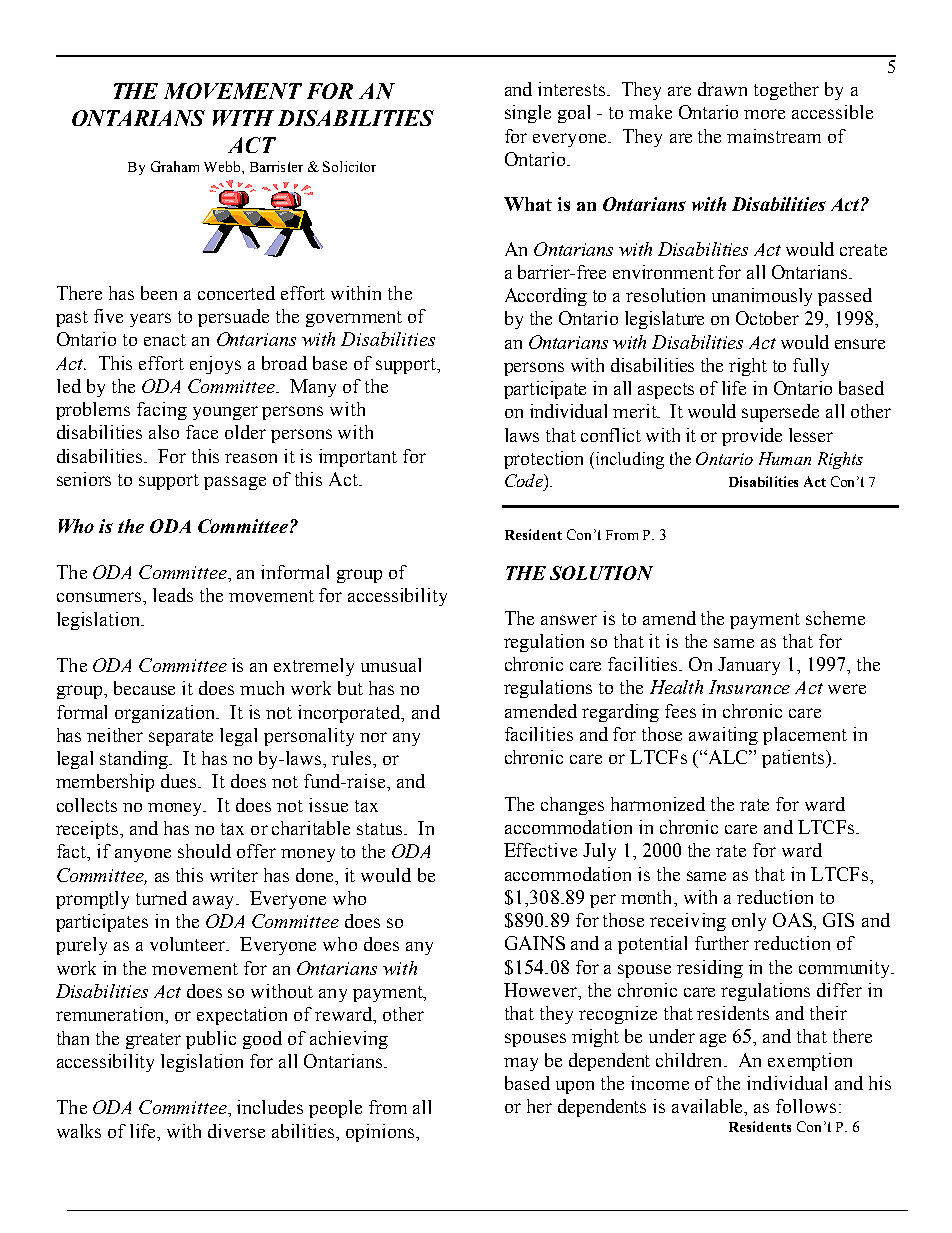 This screenshot has width=952, height=1233. What do you see at coordinates (764, 114) in the screenshot?
I see `more` at bounding box center [764, 114].
